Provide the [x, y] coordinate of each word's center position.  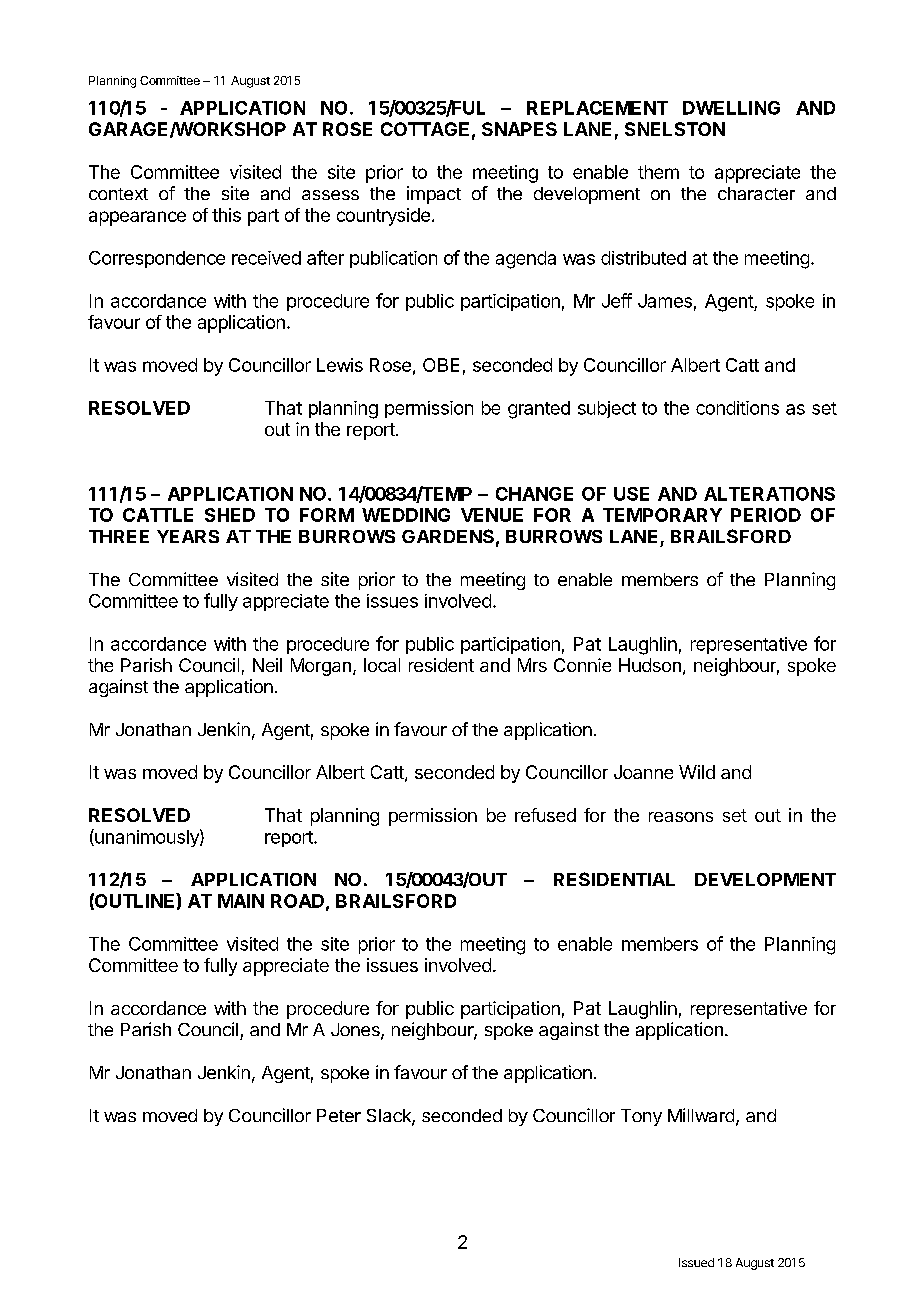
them [658, 172]
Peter [339, 1115]
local [382, 665]
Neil [267, 665]
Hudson [650, 665]
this [226, 215]
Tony [641, 1117]
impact [434, 195]
